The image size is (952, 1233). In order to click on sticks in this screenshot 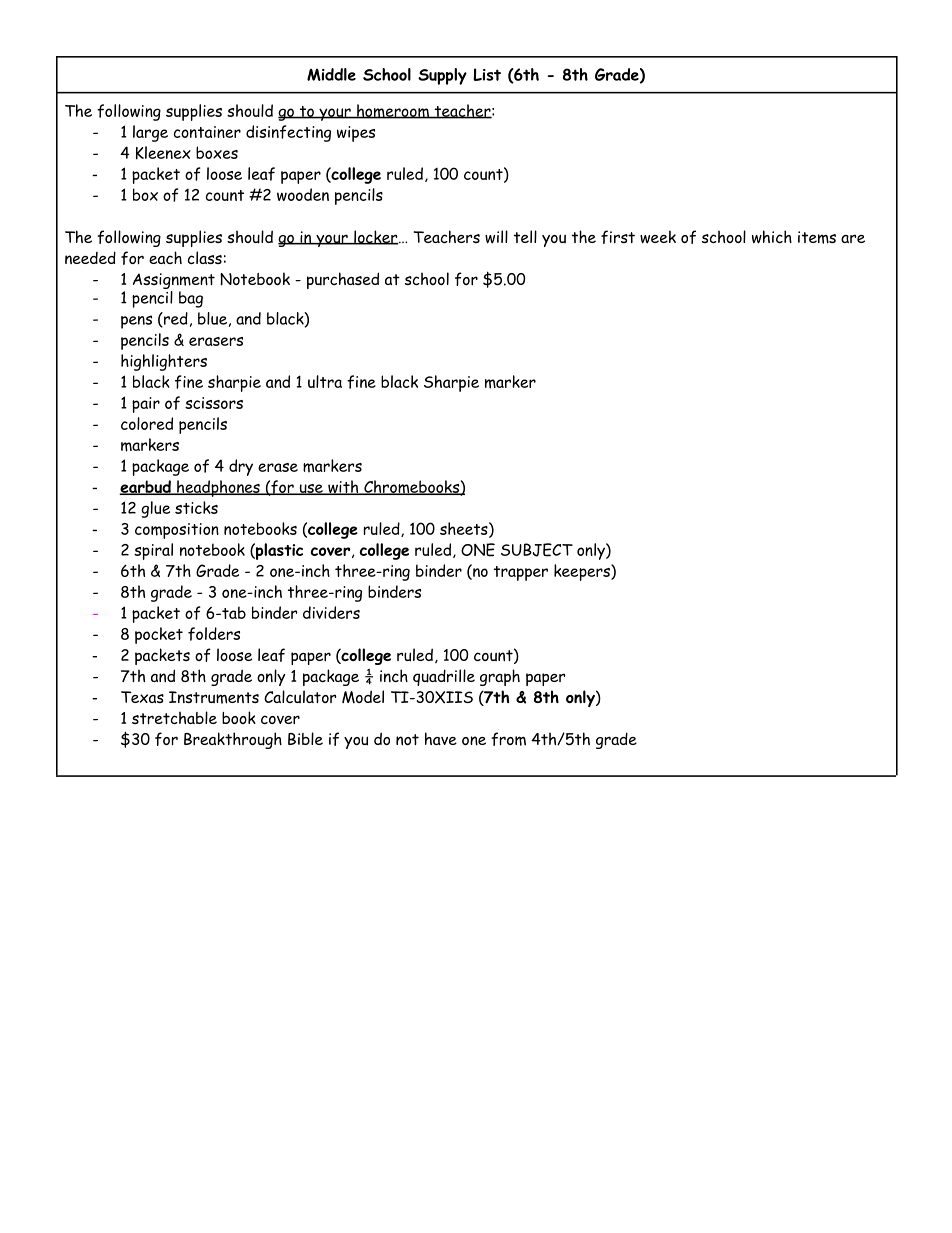, I will do `click(196, 507)`.
